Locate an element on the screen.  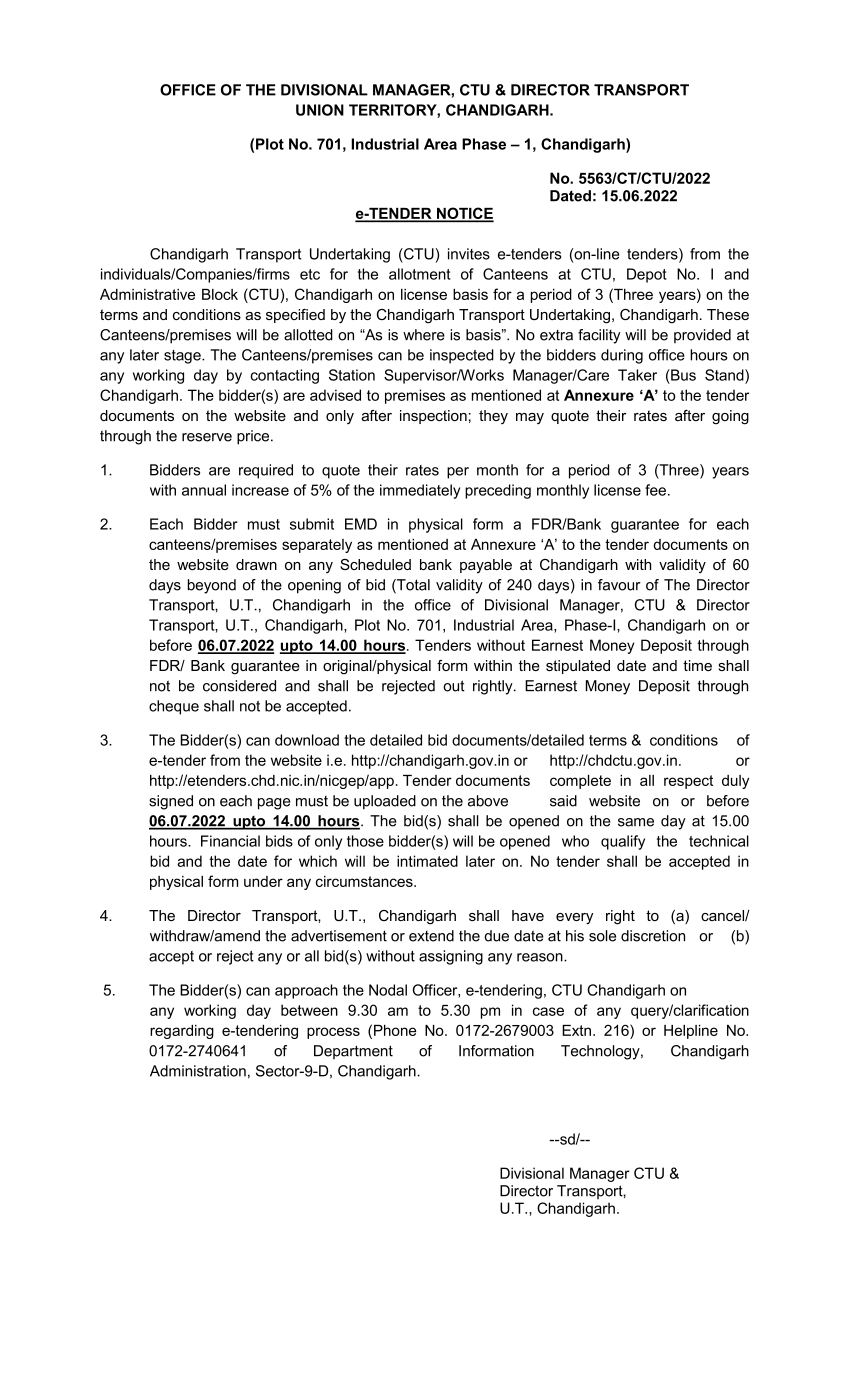
above is located at coordinates (488, 801).
